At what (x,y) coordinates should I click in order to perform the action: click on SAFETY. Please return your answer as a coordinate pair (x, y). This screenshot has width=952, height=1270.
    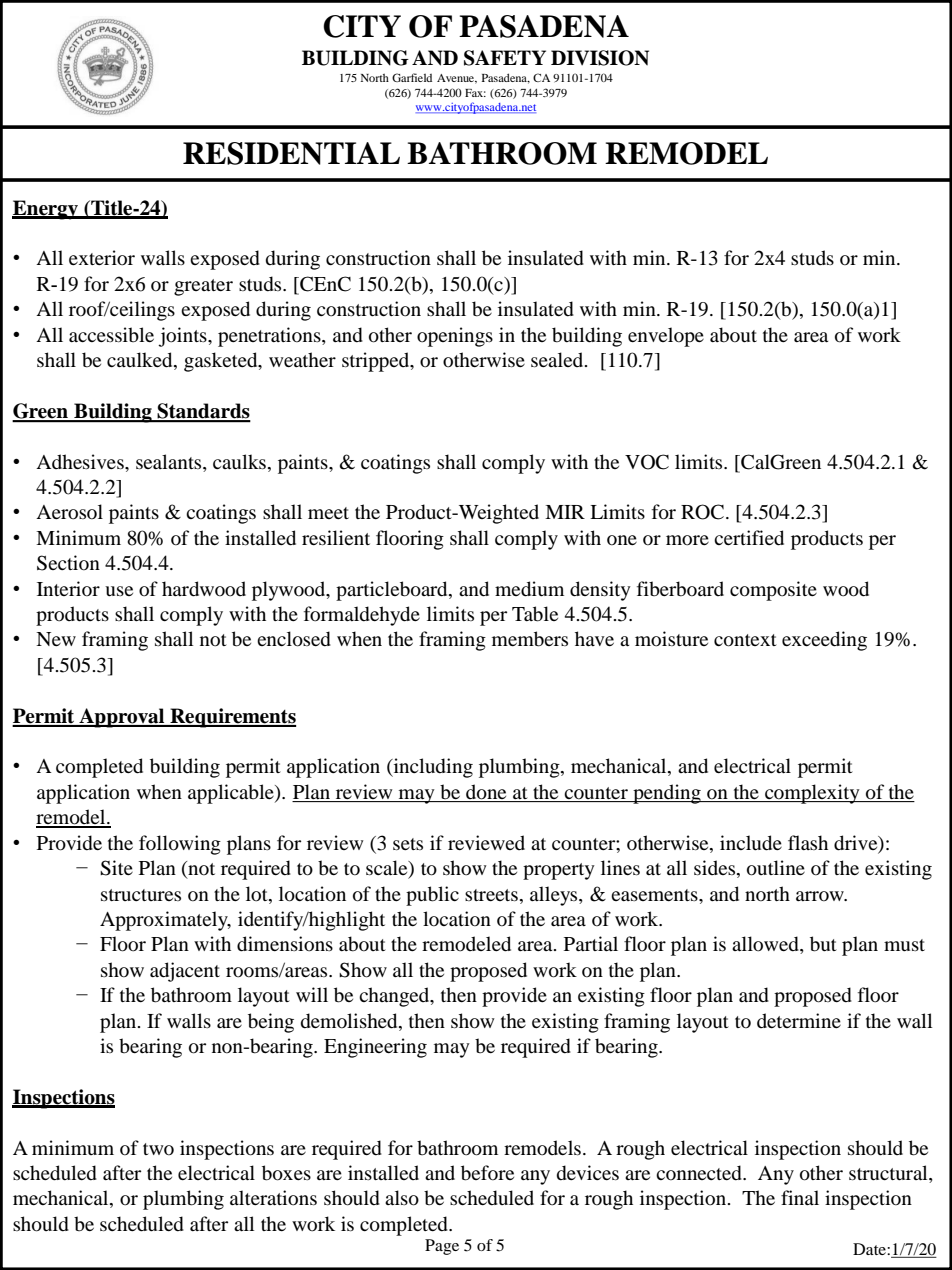
    Looking at the image, I should click on (505, 58).
